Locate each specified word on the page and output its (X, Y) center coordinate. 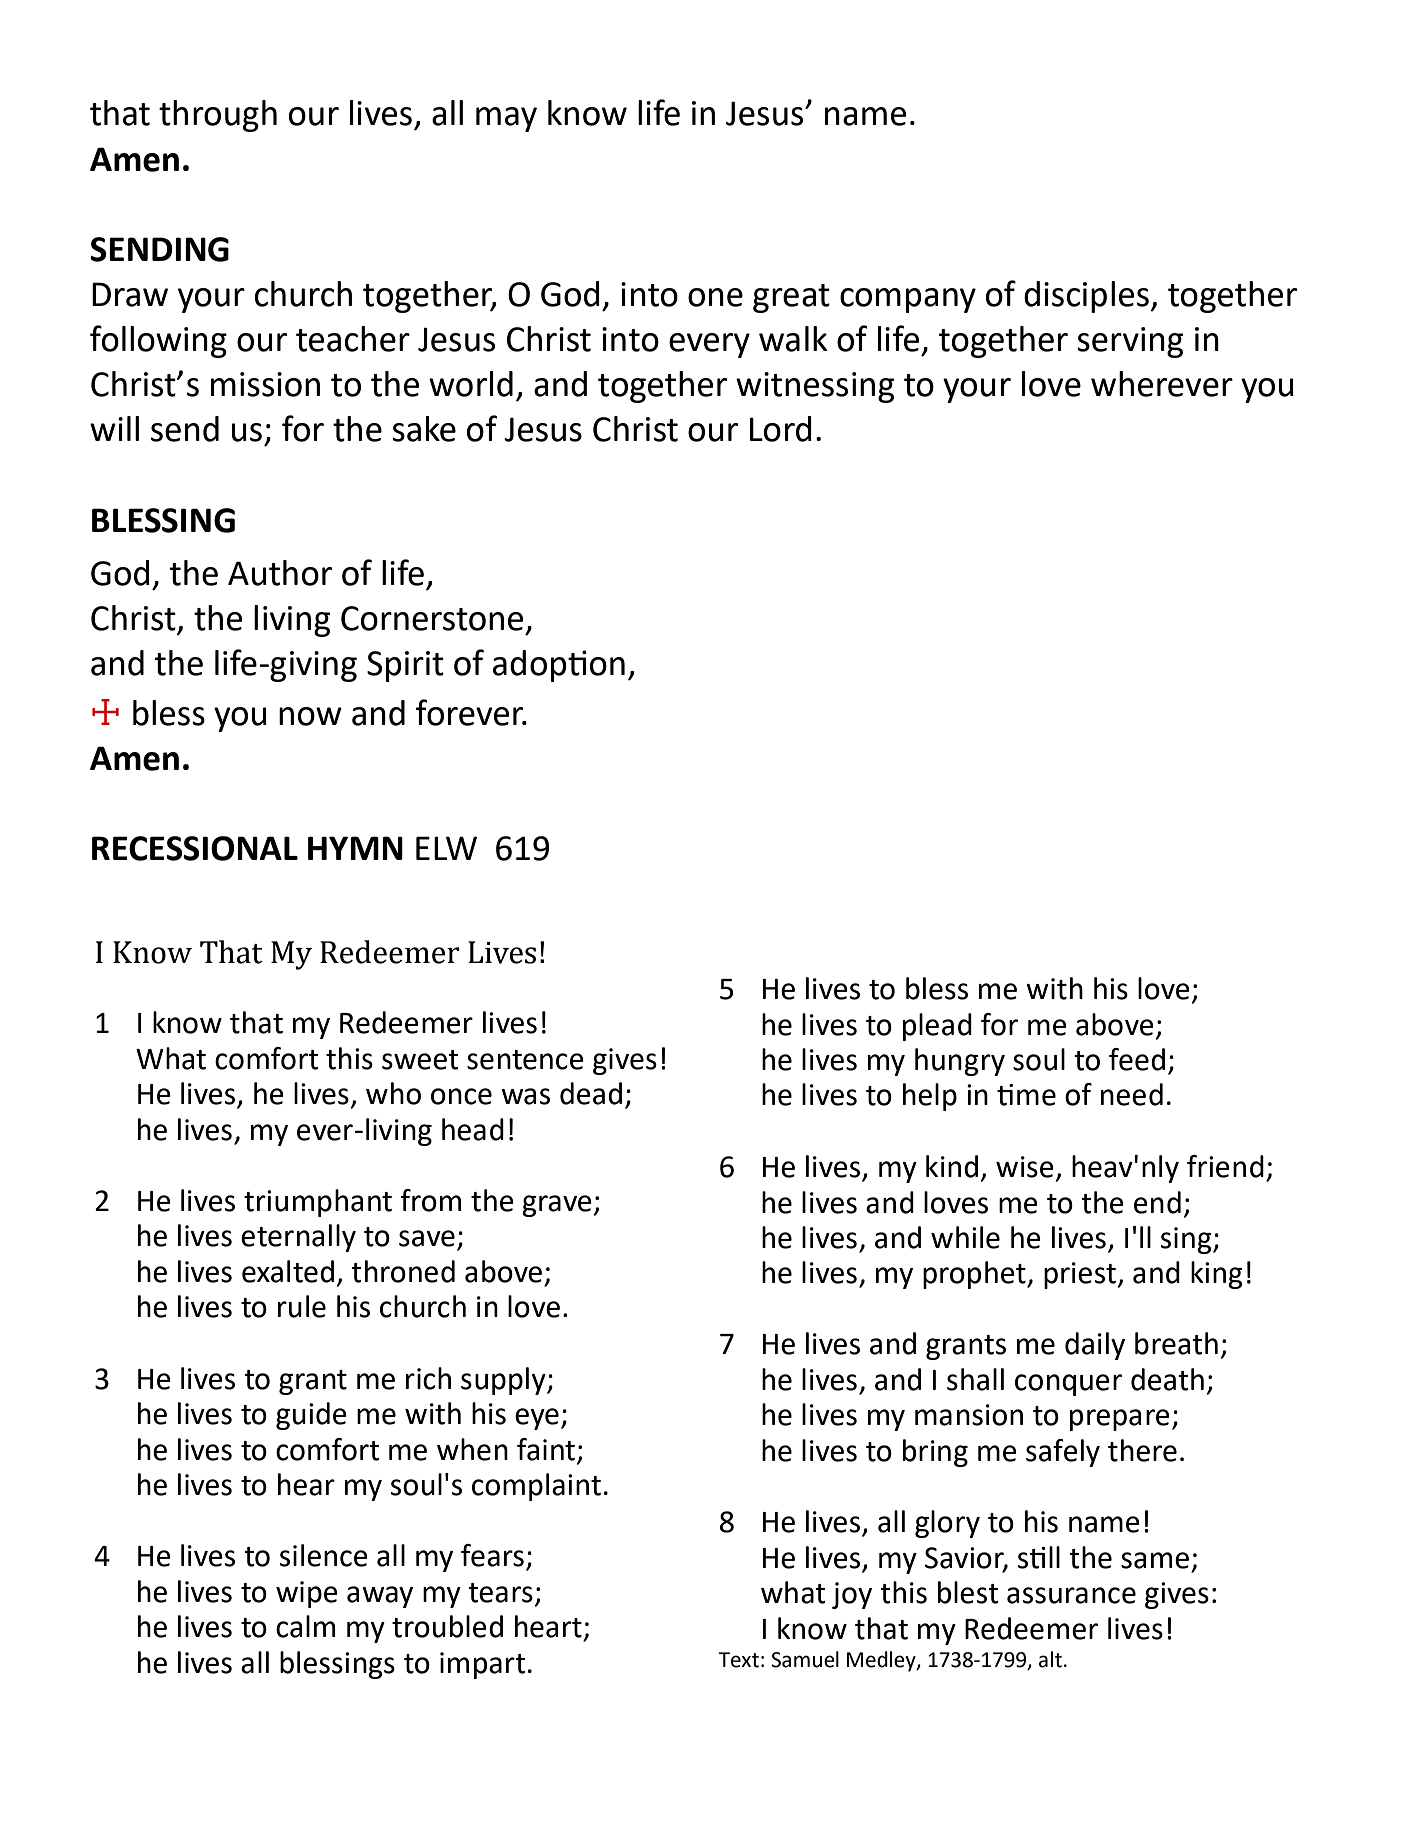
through (218, 116)
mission (265, 384)
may (506, 119)
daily (1095, 1346)
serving (1130, 342)
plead (937, 1027)
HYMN (355, 848)
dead (591, 1093)
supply (504, 1381)
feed (1137, 1059)
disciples (1087, 297)
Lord (781, 429)
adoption (559, 666)
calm (305, 1626)
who (393, 1093)
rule (302, 1306)
